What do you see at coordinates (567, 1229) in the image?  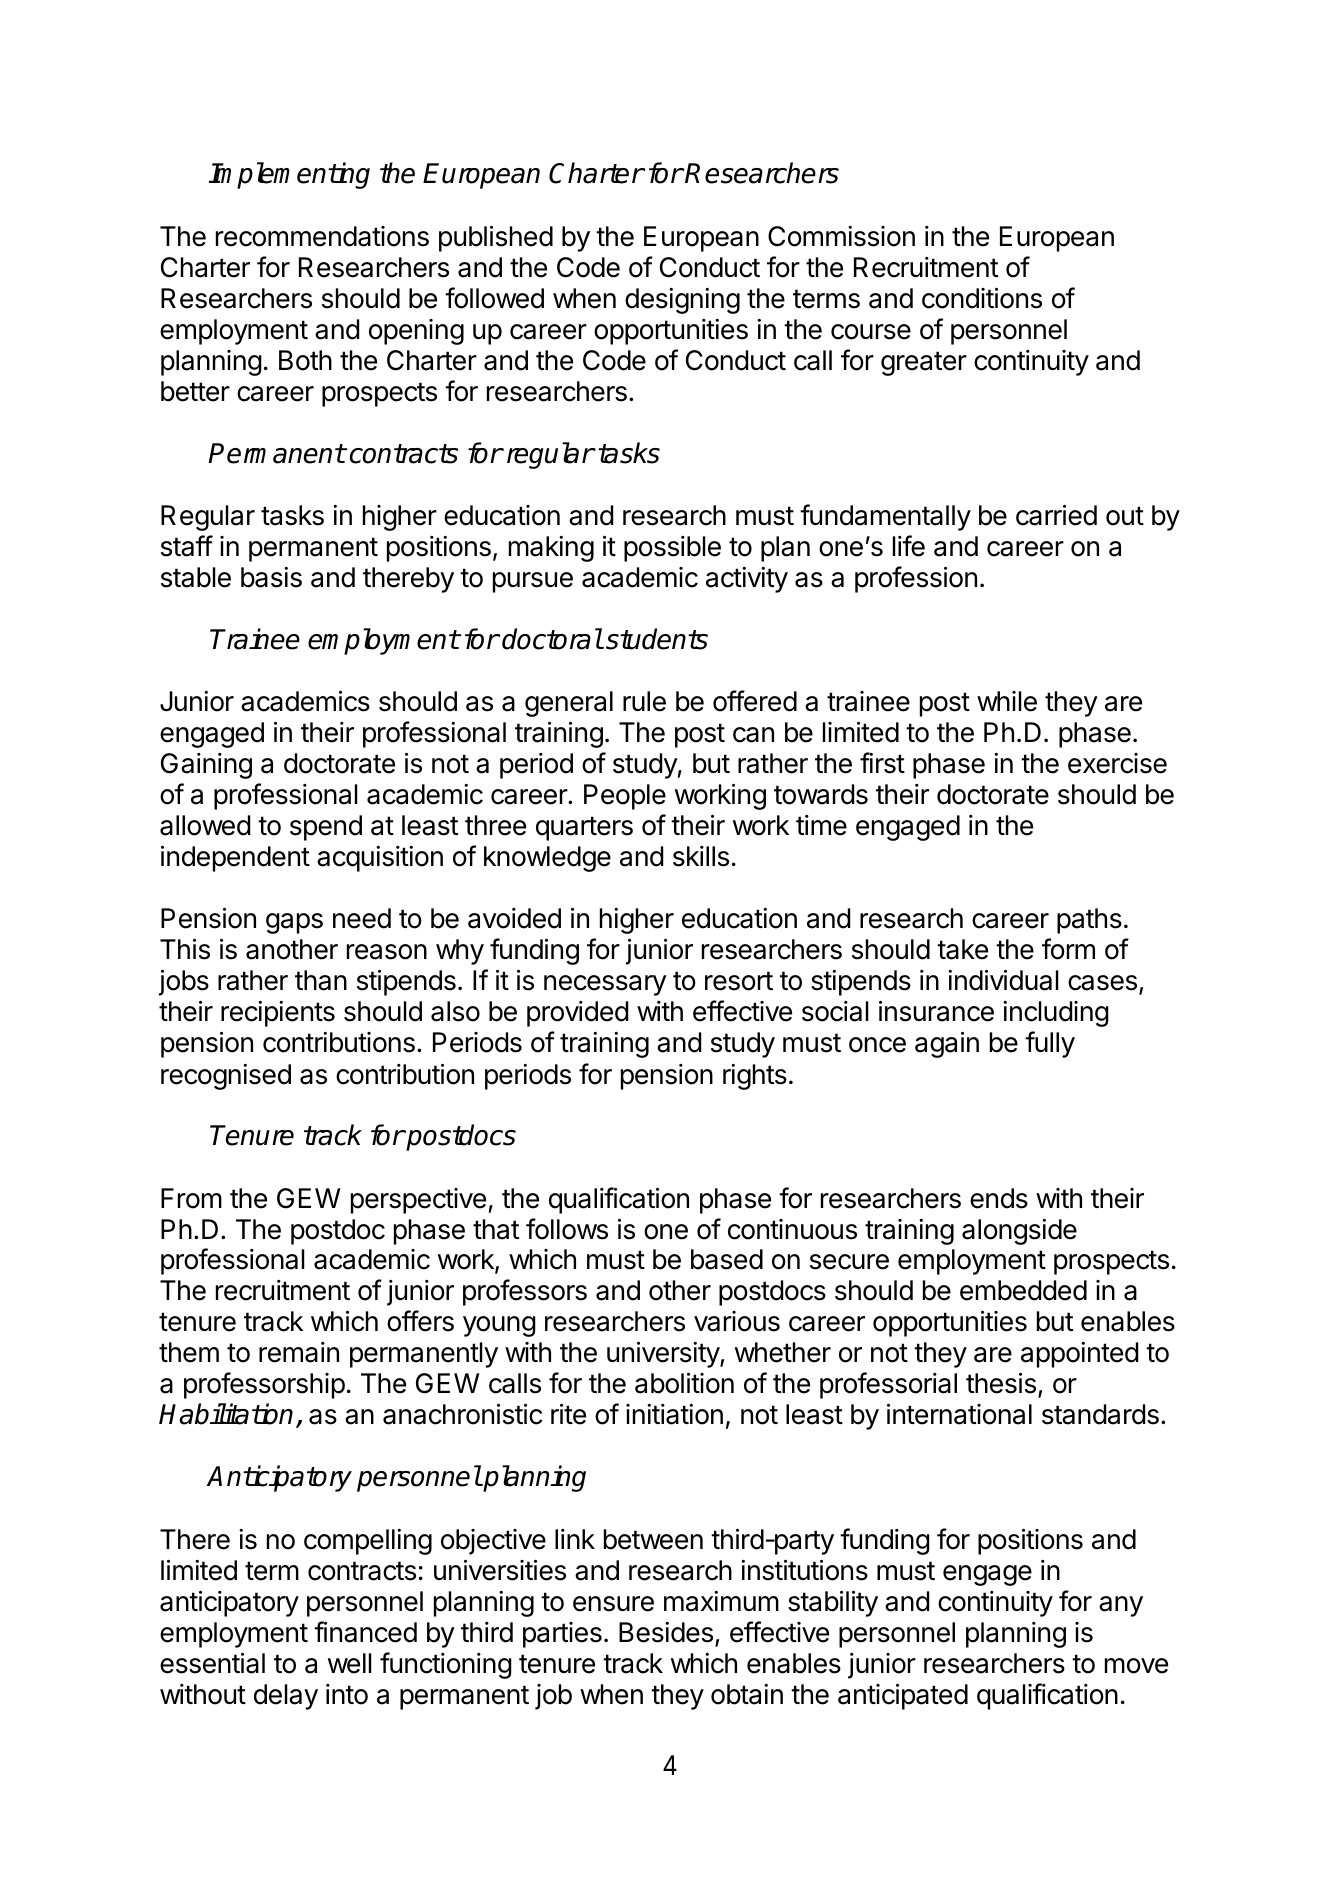 I see `follows` at bounding box center [567, 1229].
